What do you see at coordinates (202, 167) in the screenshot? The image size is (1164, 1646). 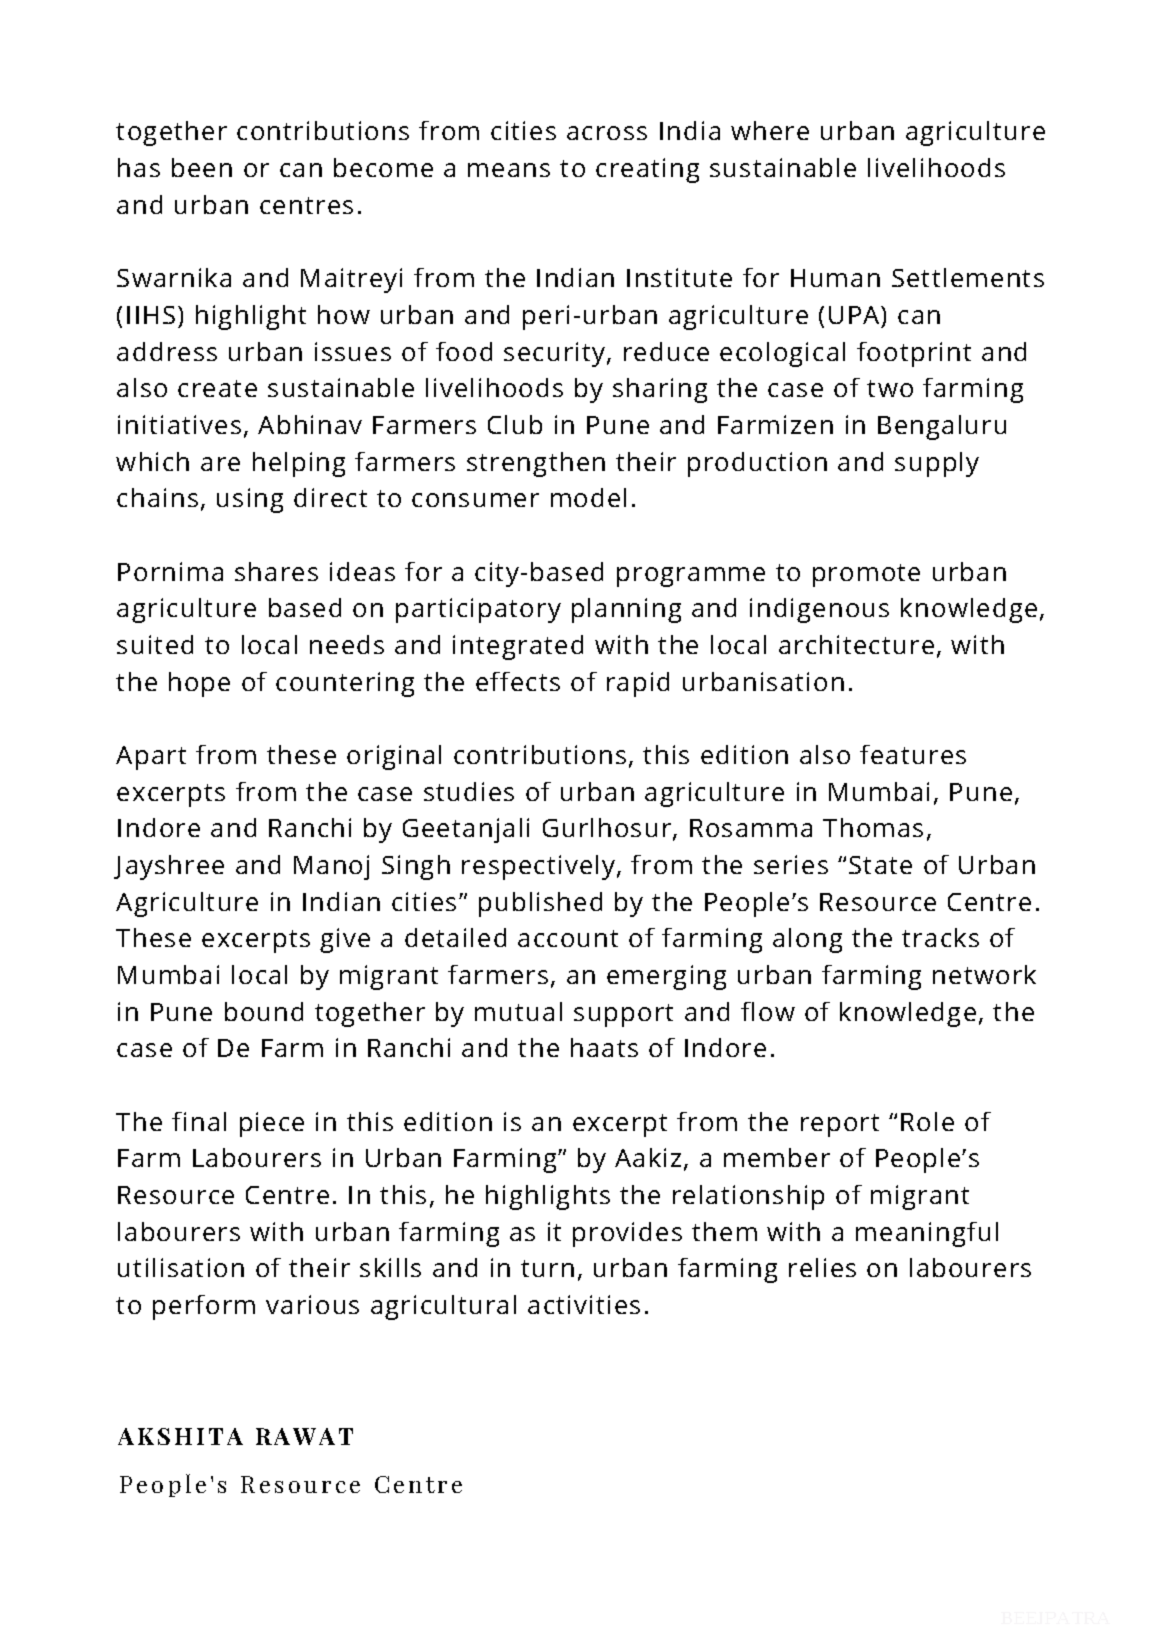 I see `been` at bounding box center [202, 167].
